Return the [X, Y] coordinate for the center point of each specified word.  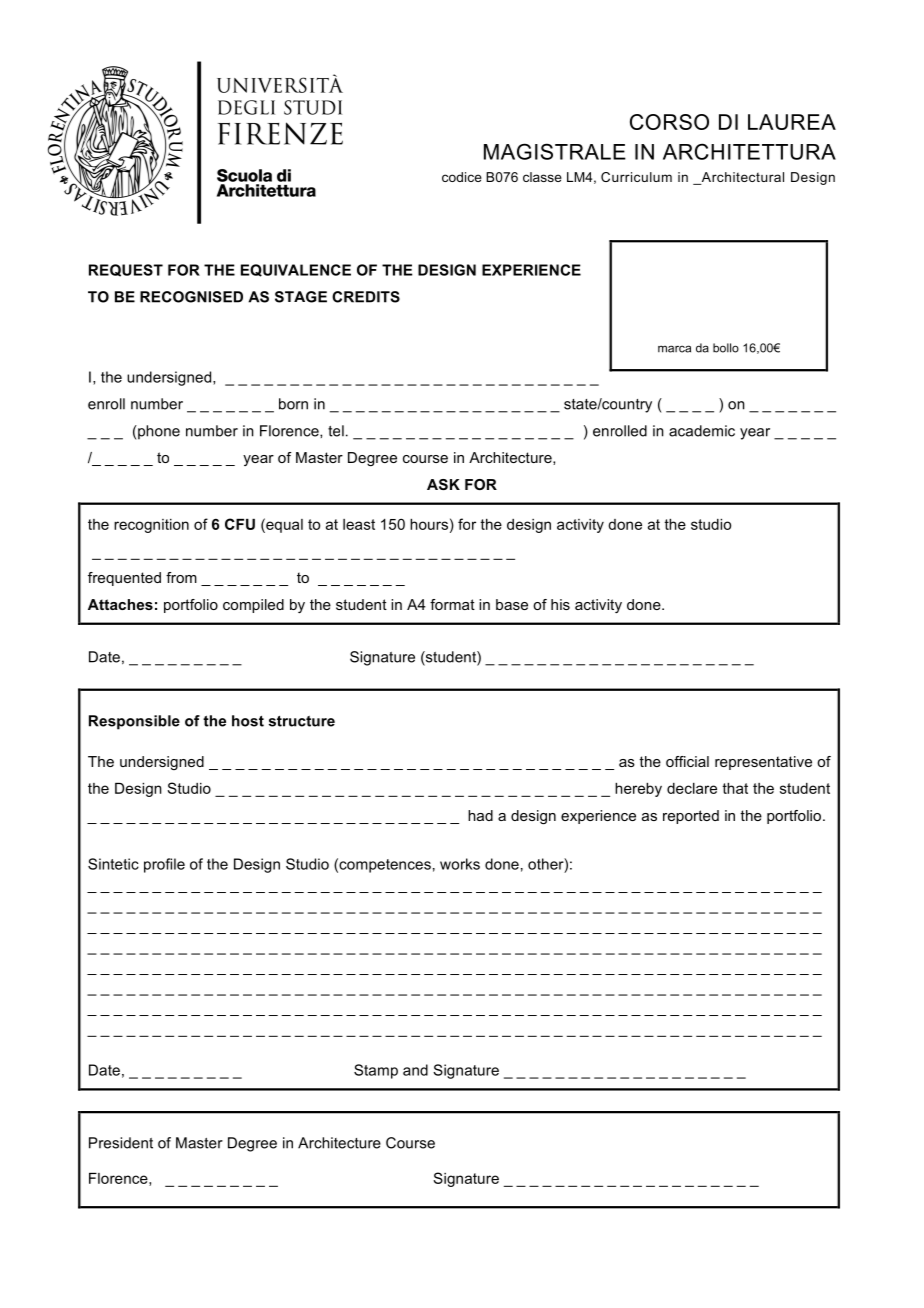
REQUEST [126, 270]
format [452, 604]
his [560, 604]
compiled [253, 606]
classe [542, 177]
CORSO [669, 122]
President [121, 1143]
